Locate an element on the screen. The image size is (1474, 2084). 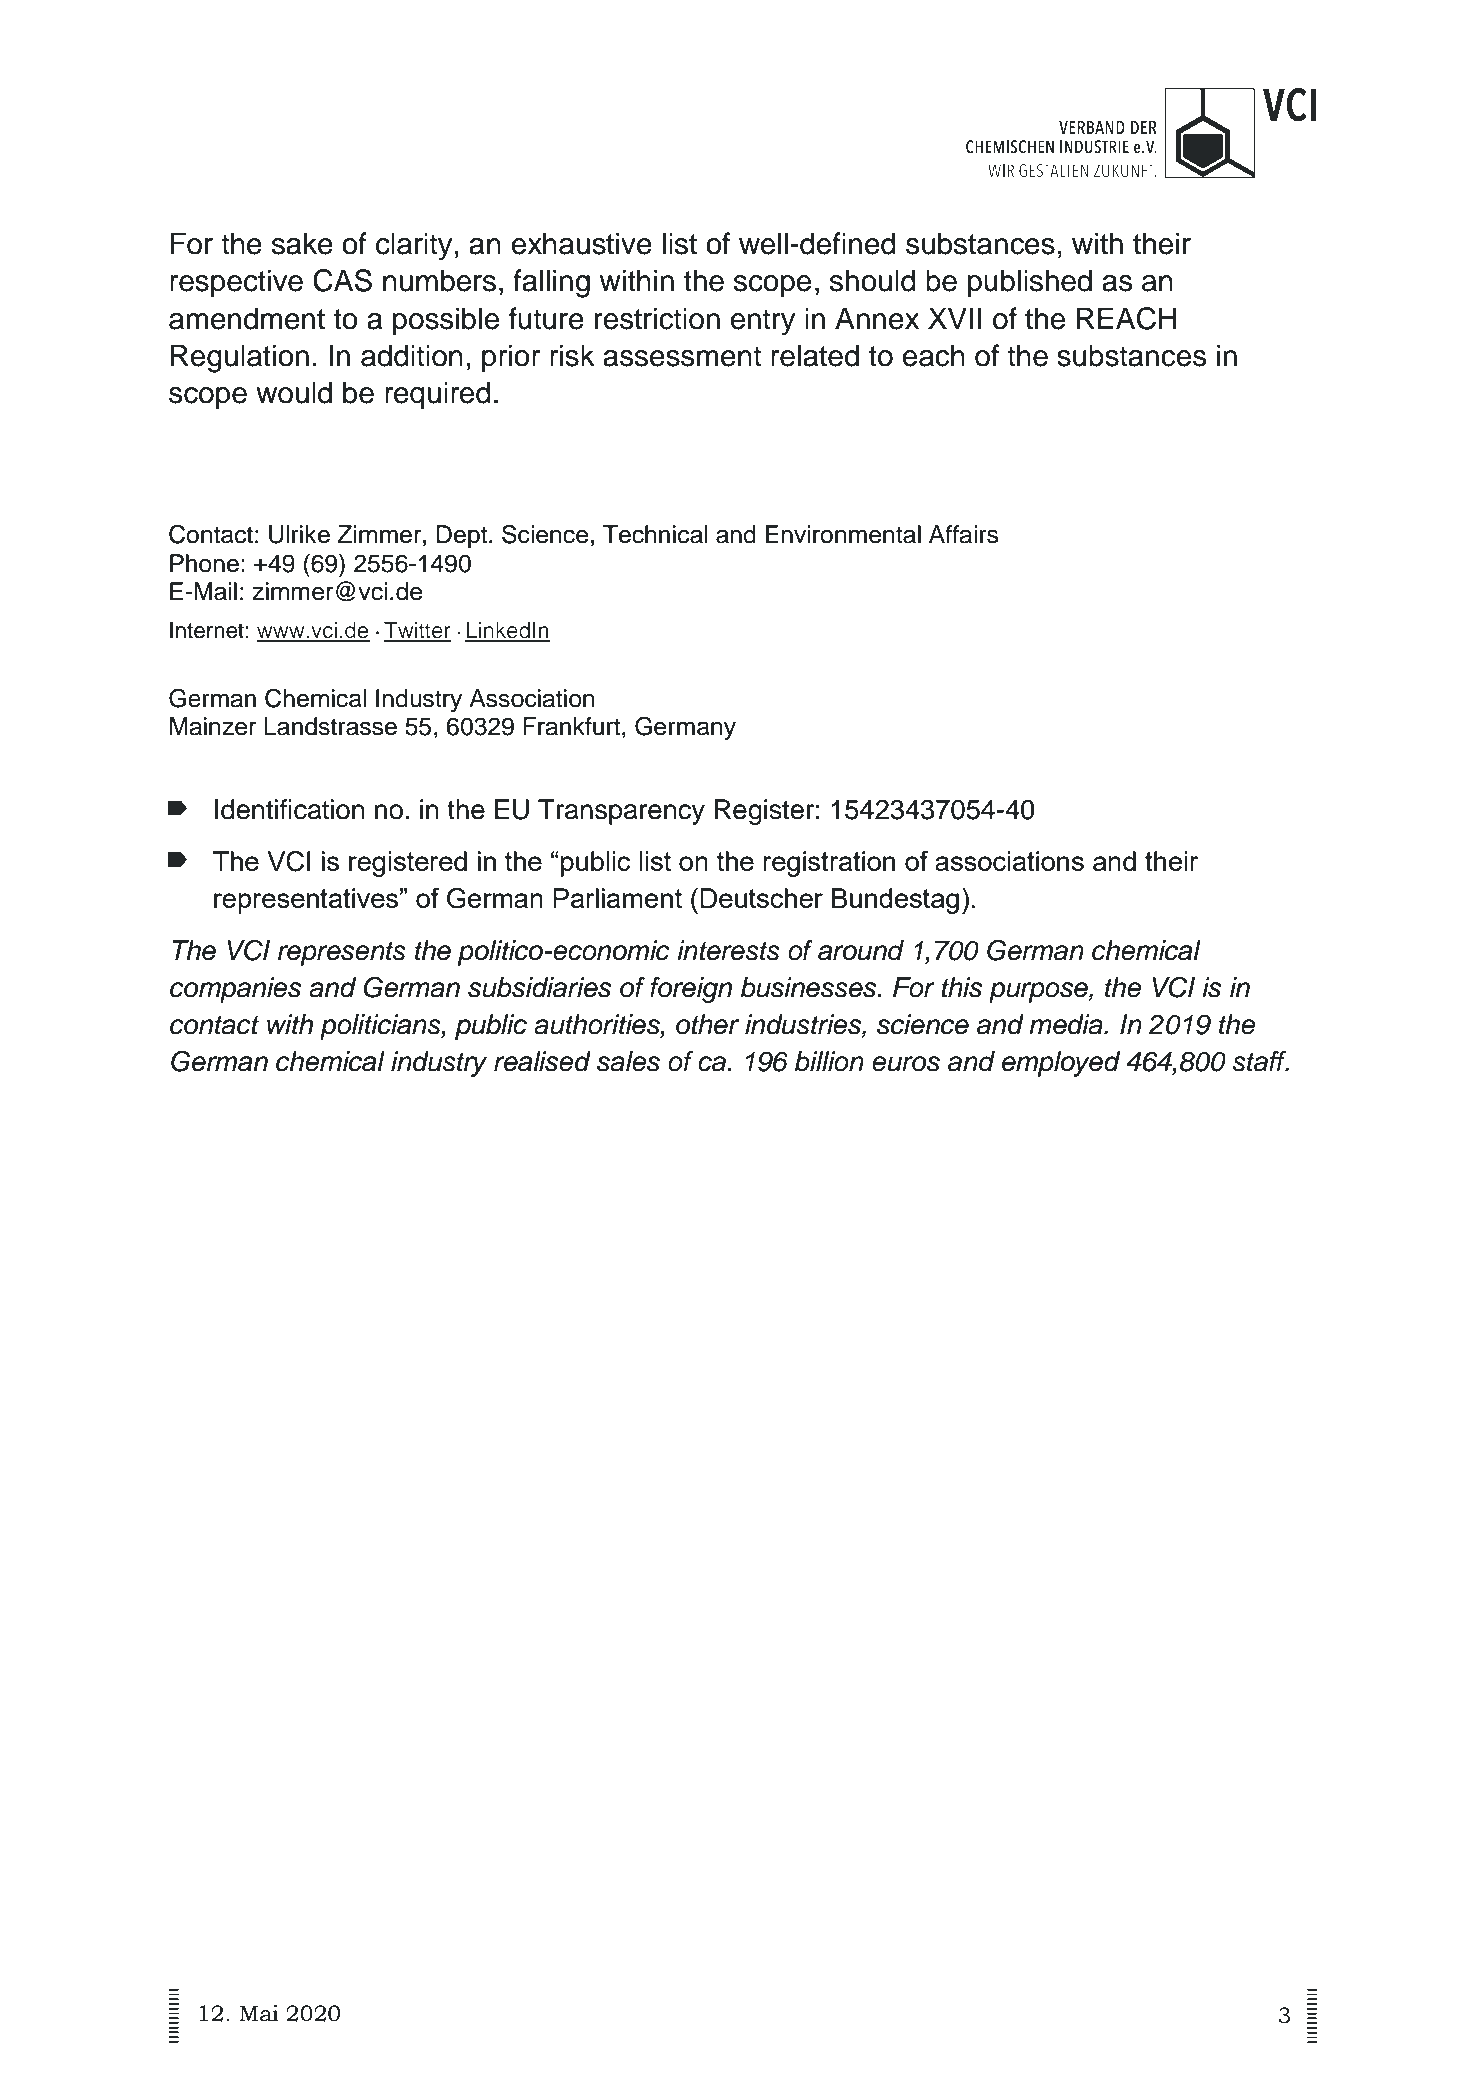
Affairs is located at coordinates (964, 534).
